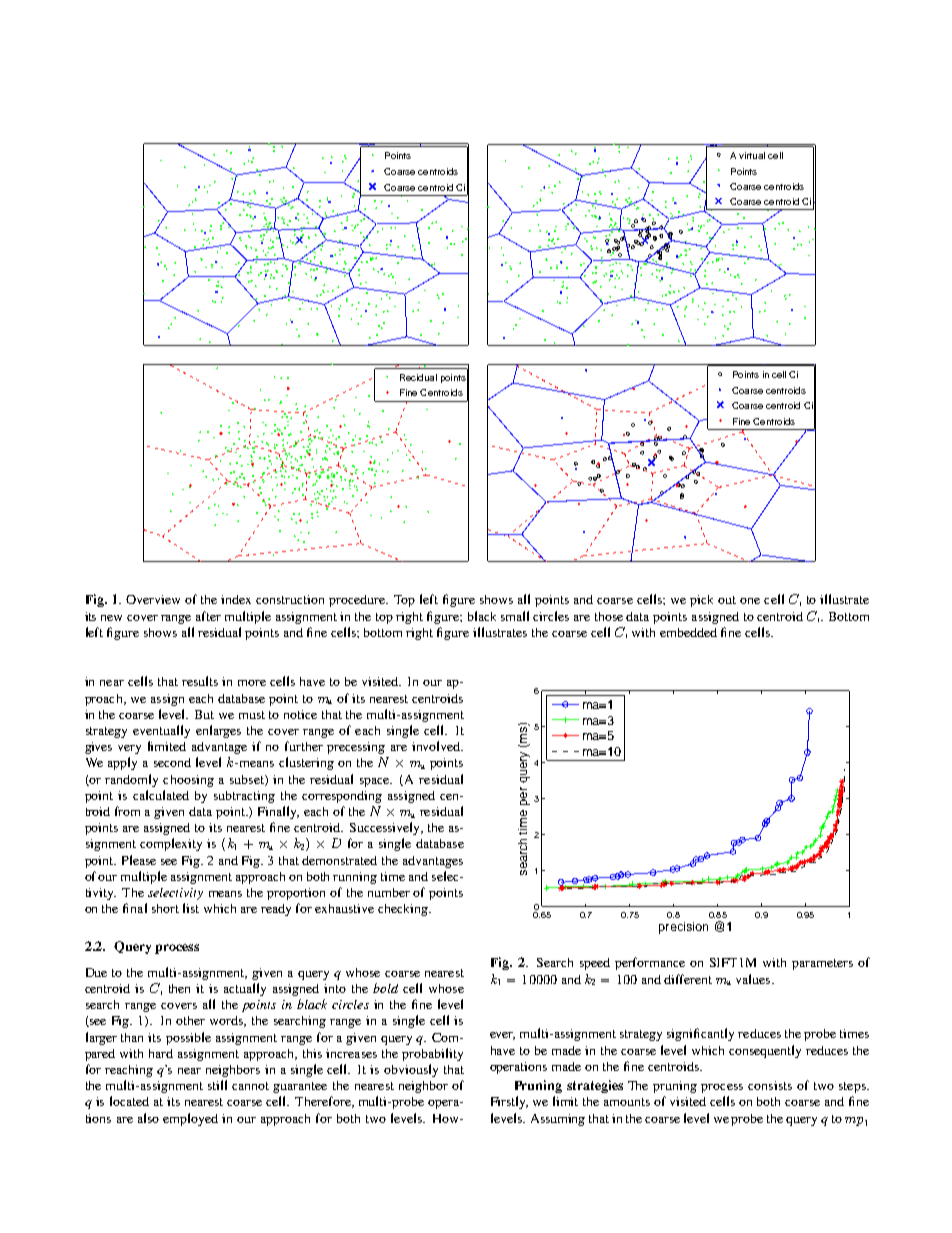 The width and height of the screenshot is (952, 1233). Describe the element at coordinates (153, 599) in the screenshot. I see `Overview` at that location.
